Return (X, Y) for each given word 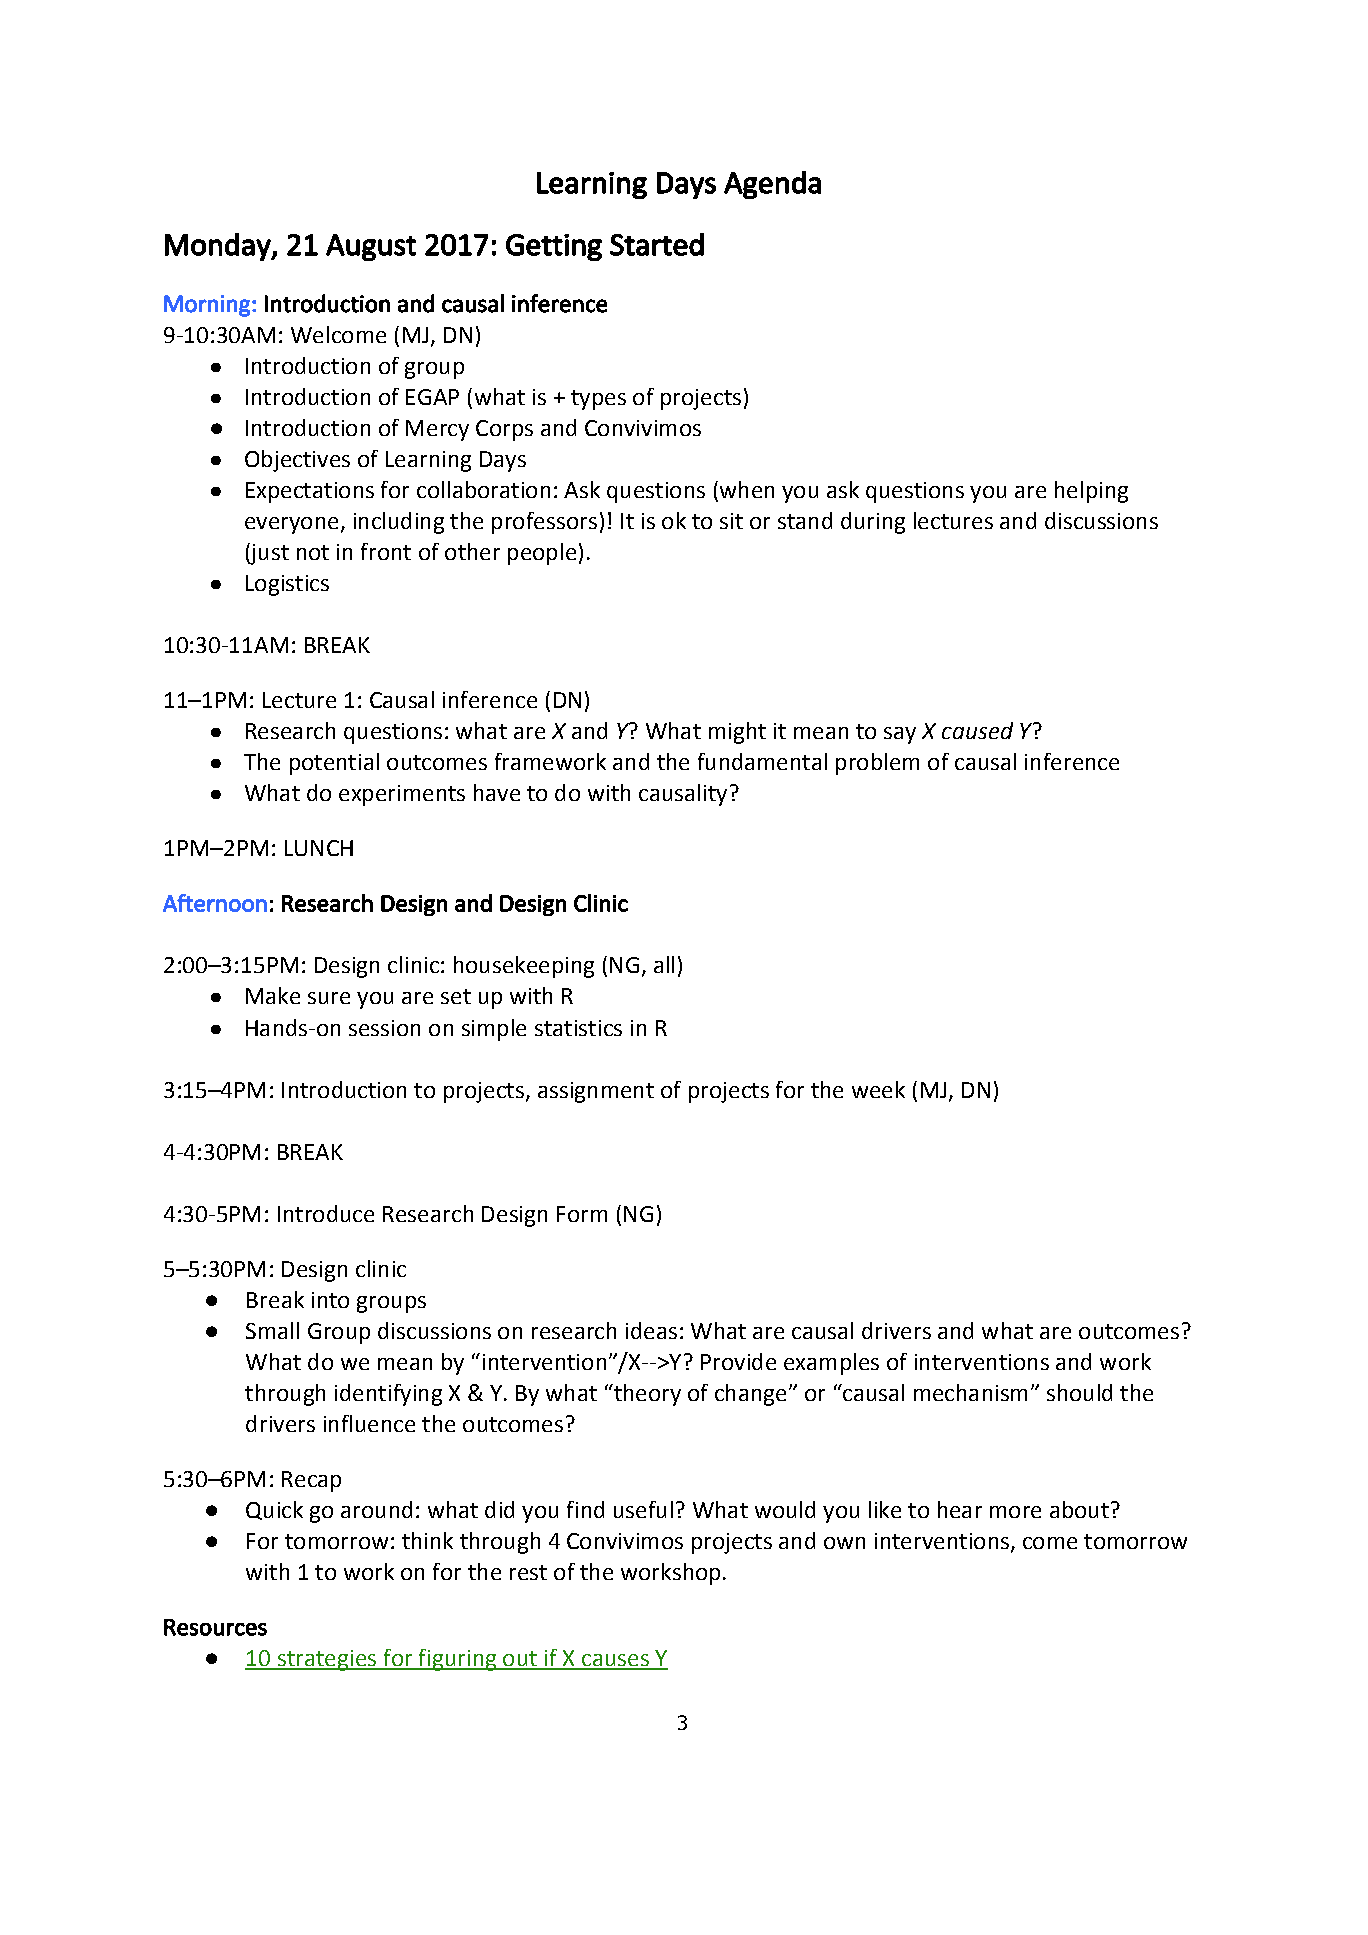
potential (334, 764)
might (737, 733)
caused (977, 730)
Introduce (326, 1213)
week (878, 1089)
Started (657, 244)
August (371, 247)
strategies (327, 1660)
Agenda (772, 185)
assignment (596, 1092)
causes (615, 1661)
